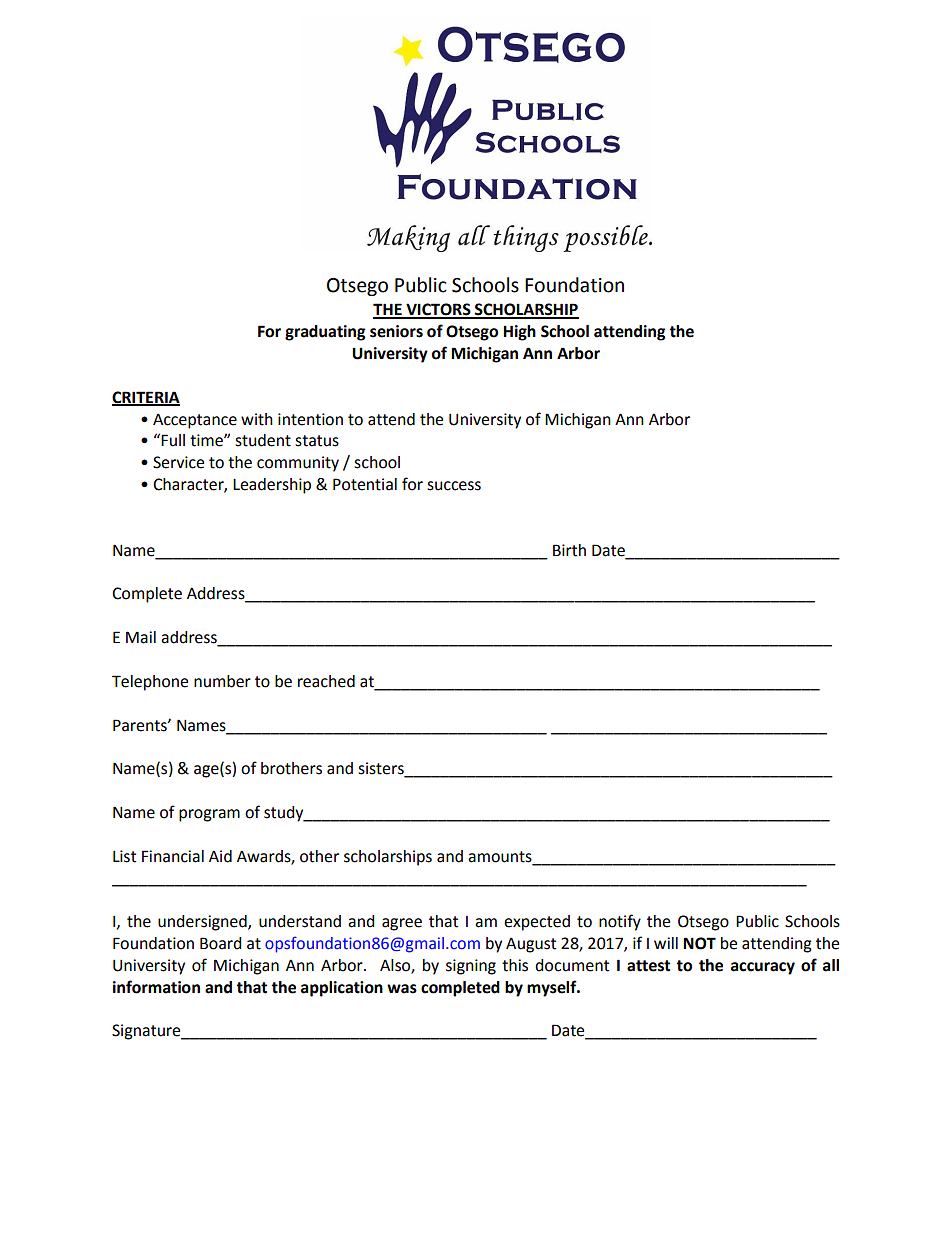 This screenshot has height=1233, width=952. Describe the element at coordinates (222, 681) in the screenshot. I see `number` at that location.
